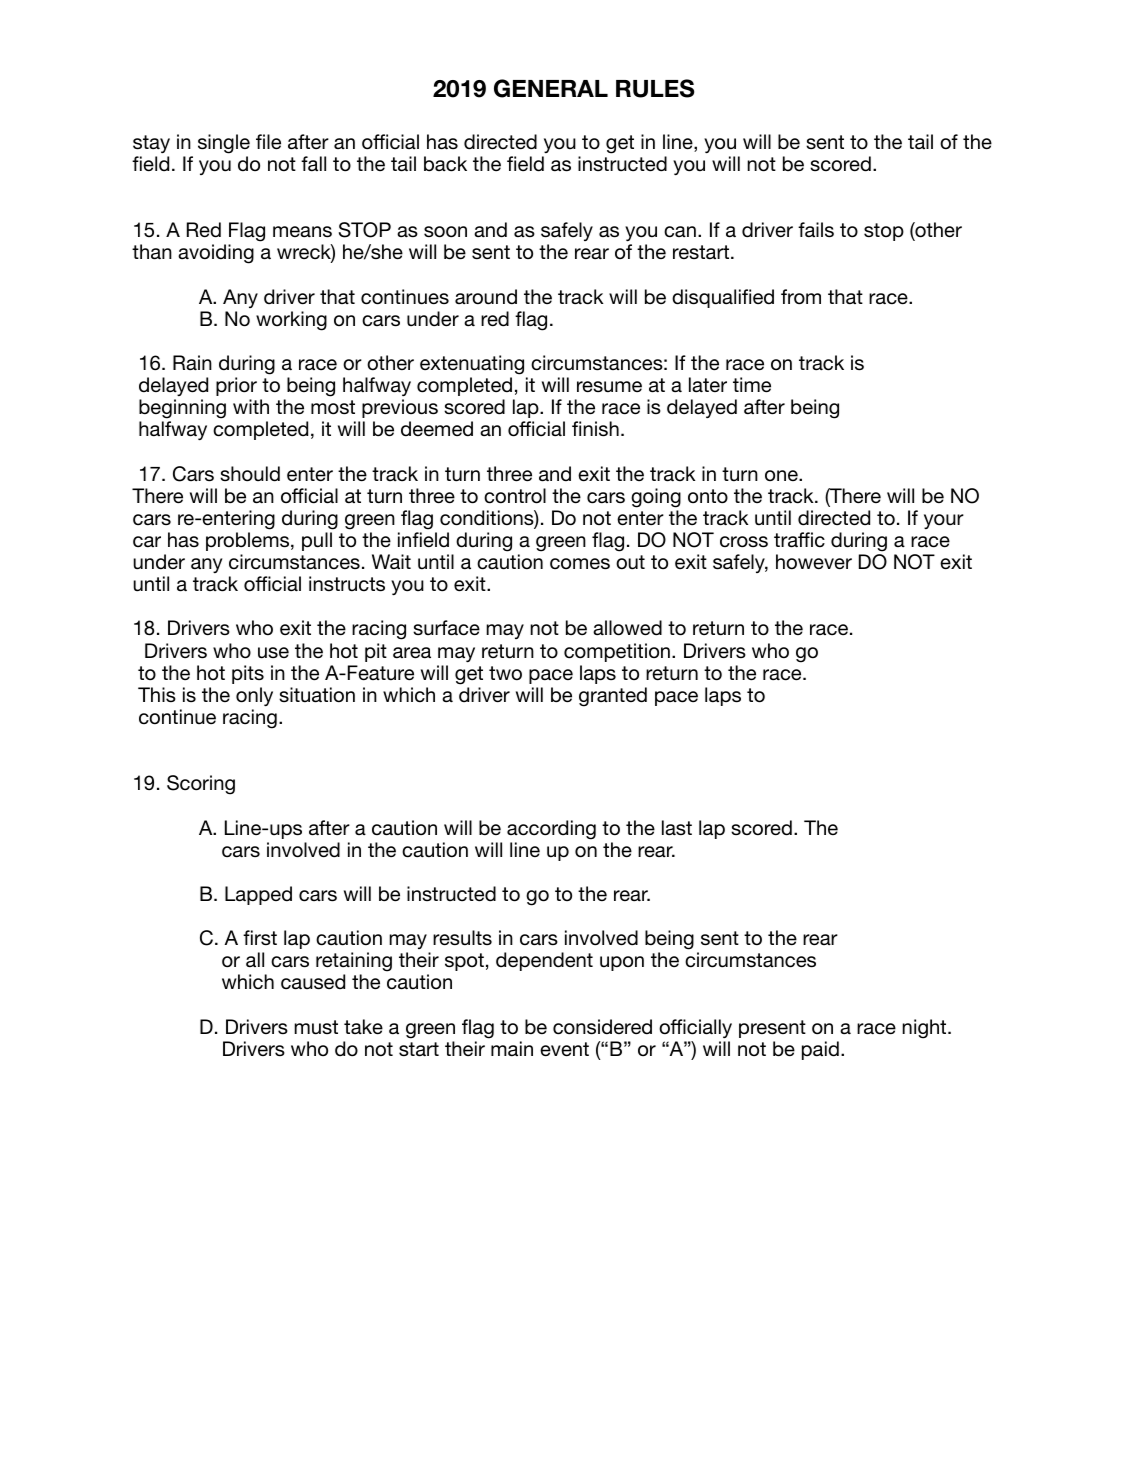  What do you see at coordinates (816, 230) in the image?
I see `fails` at bounding box center [816, 230].
